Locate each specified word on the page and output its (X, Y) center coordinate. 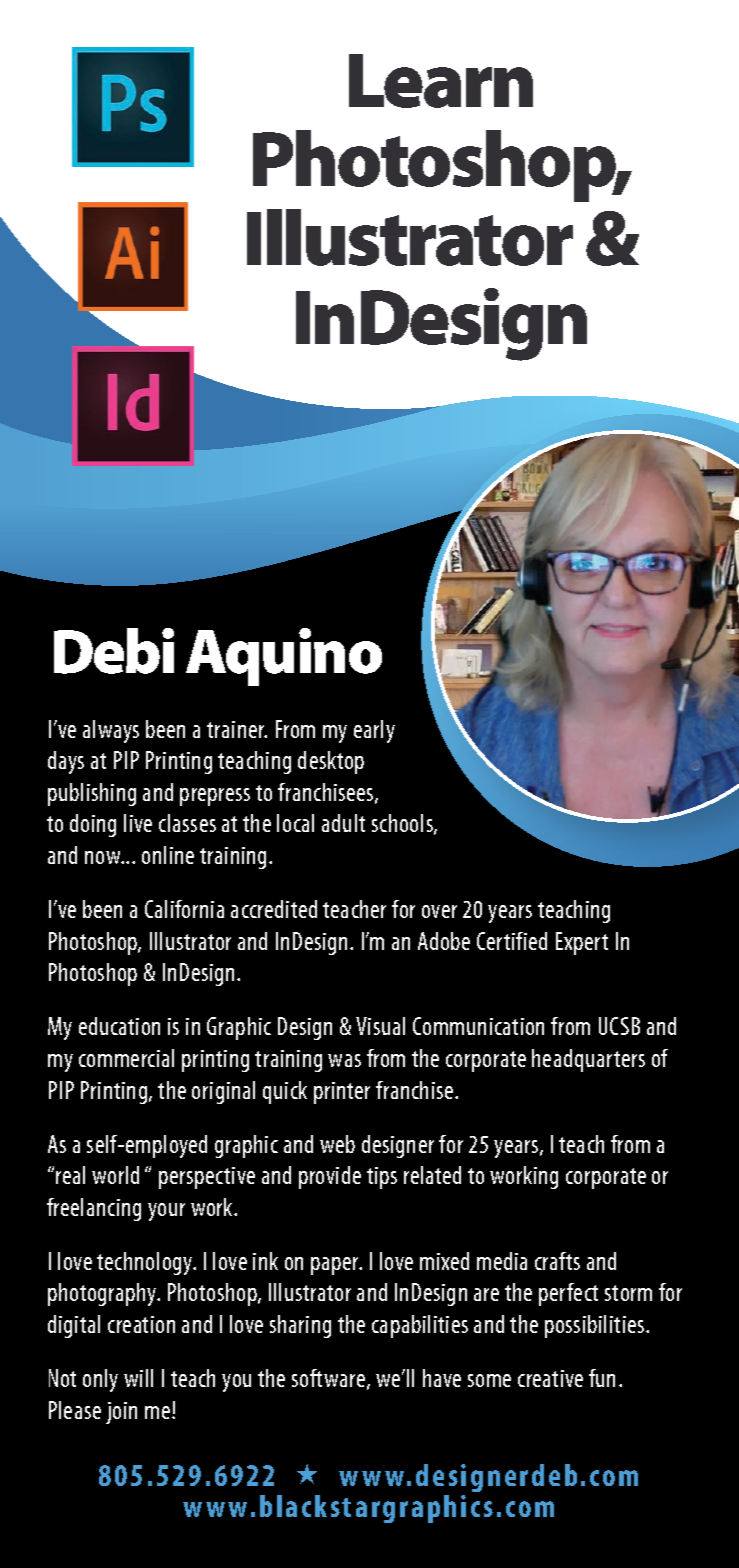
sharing (300, 1326)
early (374, 731)
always (111, 731)
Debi (114, 651)
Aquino (284, 657)
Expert (582, 943)
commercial (126, 1058)
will (138, 1378)
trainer (237, 729)
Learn (441, 81)
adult (343, 823)
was (344, 1060)
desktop (331, 762)
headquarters (588, 1060)
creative (550, 1378)
